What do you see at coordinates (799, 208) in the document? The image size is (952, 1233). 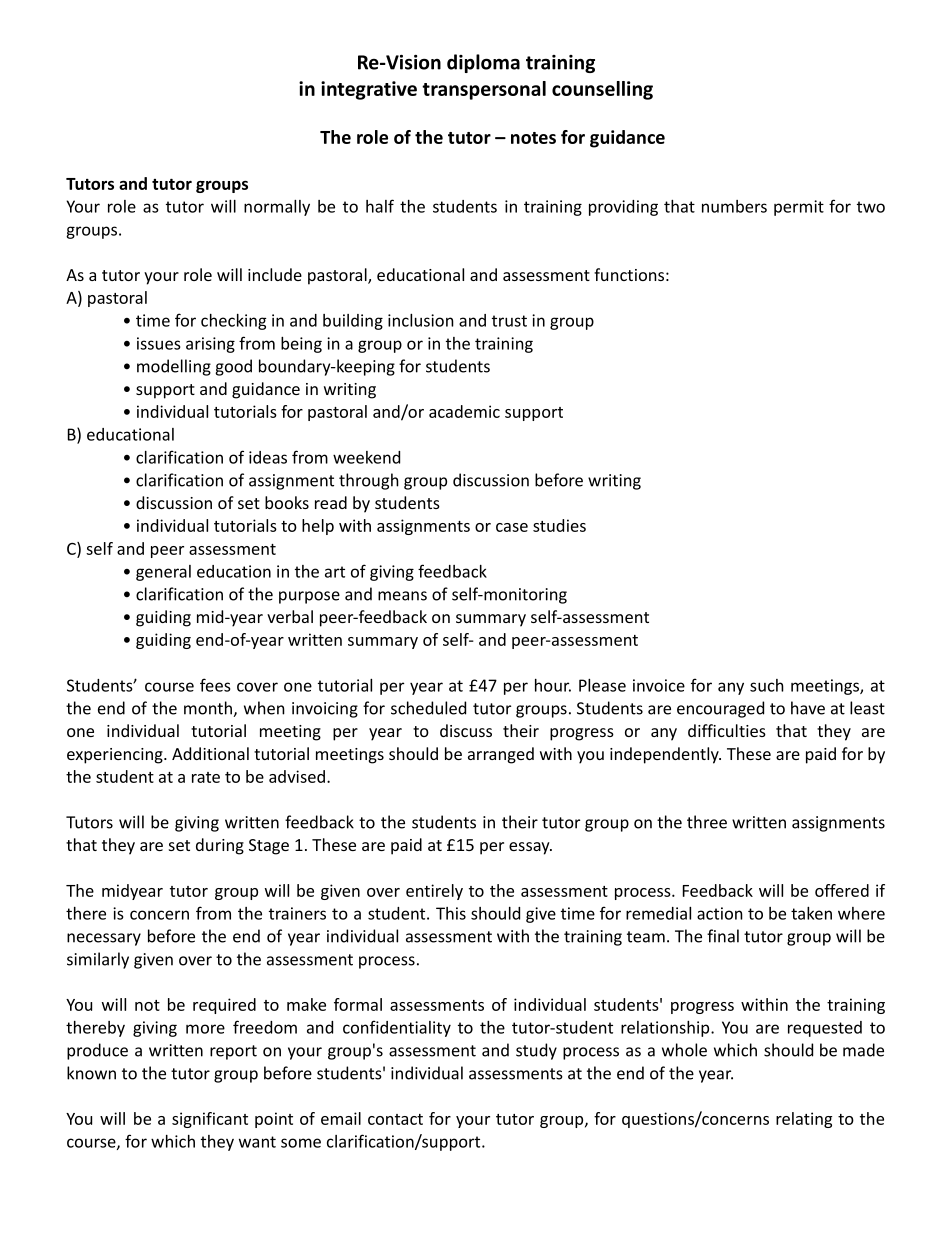 I see `permit` at bounding box center [799, 208].
